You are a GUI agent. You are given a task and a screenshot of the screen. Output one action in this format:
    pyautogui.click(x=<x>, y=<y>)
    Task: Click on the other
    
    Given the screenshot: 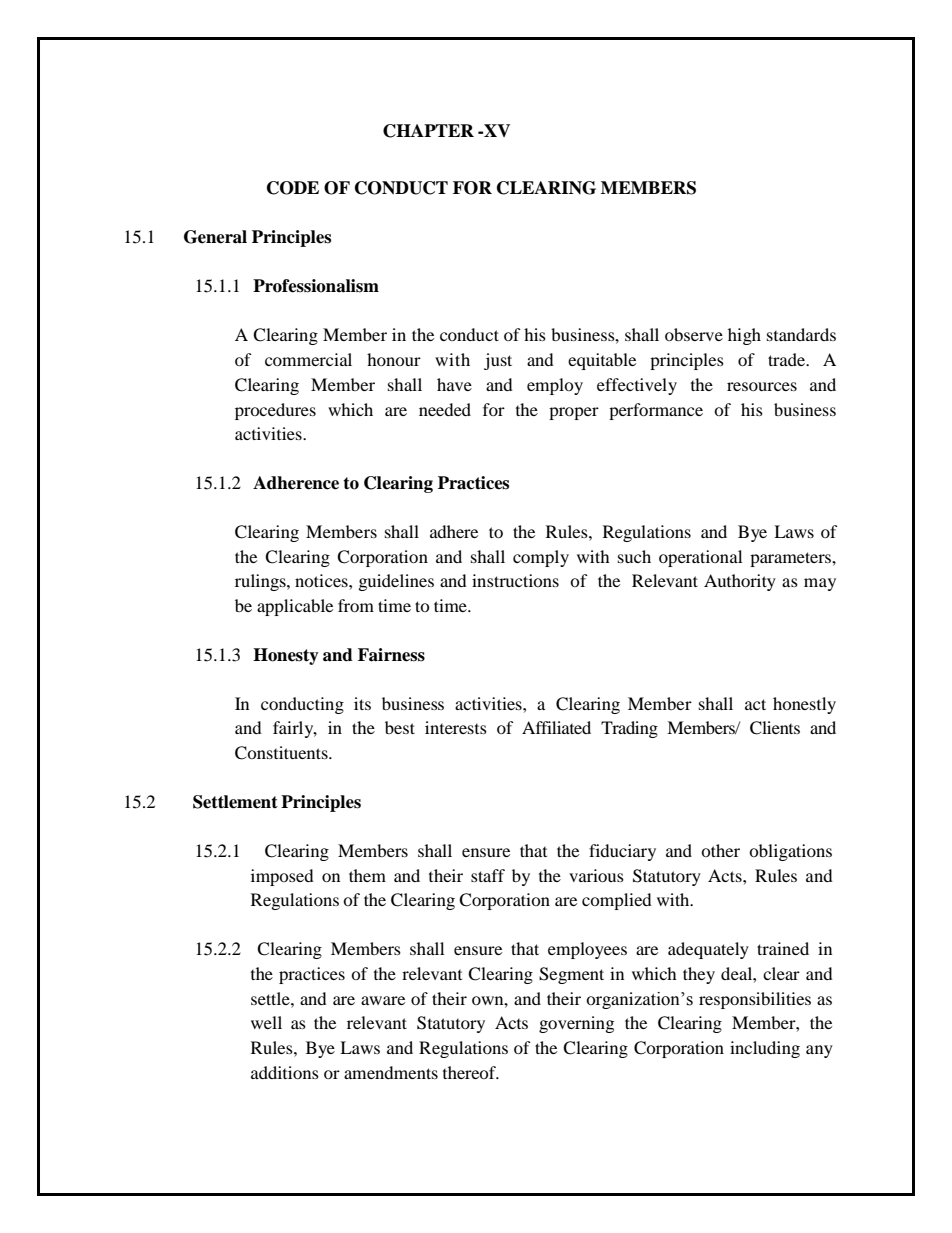 What is the action you would take?
    pyautogui.click(x=720, y=850)
